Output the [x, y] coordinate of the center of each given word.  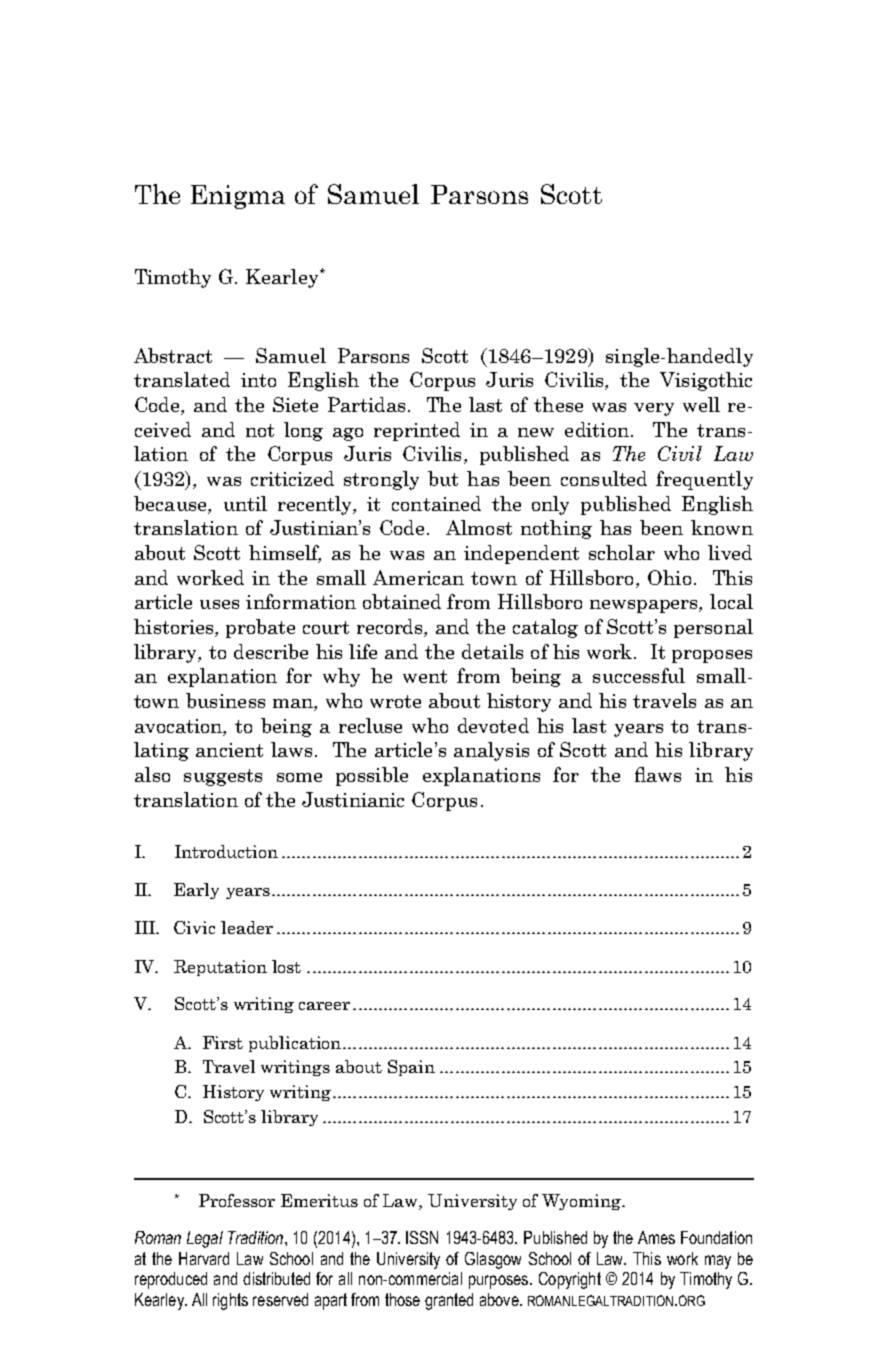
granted [449, 1301]
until [245, 503]
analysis [491, 751]
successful [639, 675]
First [223, 1042]
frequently [704, 480]
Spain [411, 1068]
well [701, 404]
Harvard [204, 1258]
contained [436, 503]
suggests [223, 777]
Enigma [238, 197]
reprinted [417, 431]
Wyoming [582, 1202]
